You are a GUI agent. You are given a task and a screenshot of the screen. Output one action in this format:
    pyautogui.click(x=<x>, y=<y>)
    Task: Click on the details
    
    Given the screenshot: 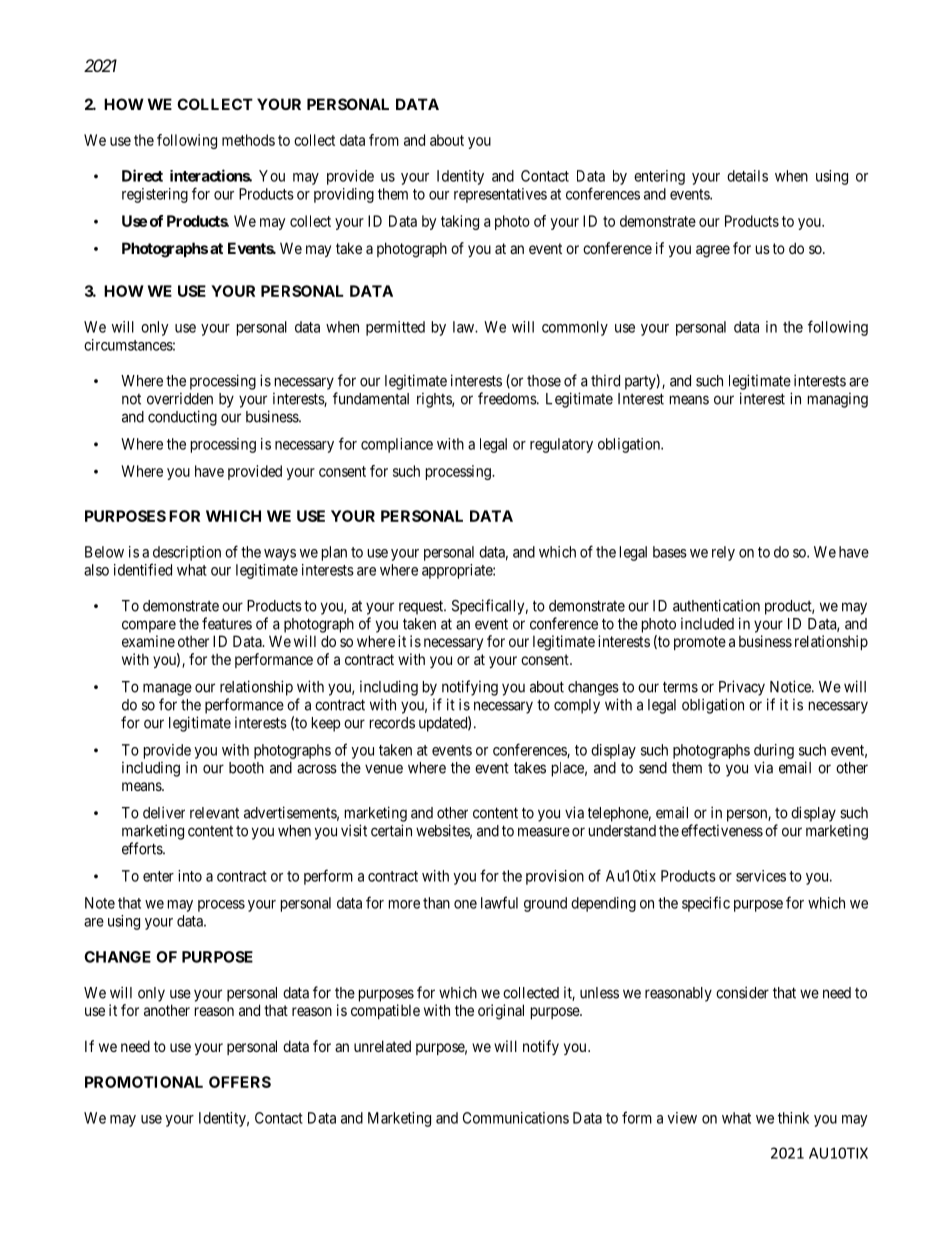 What is the action you would take?
    pyautogui.click(x=747, y=176)
